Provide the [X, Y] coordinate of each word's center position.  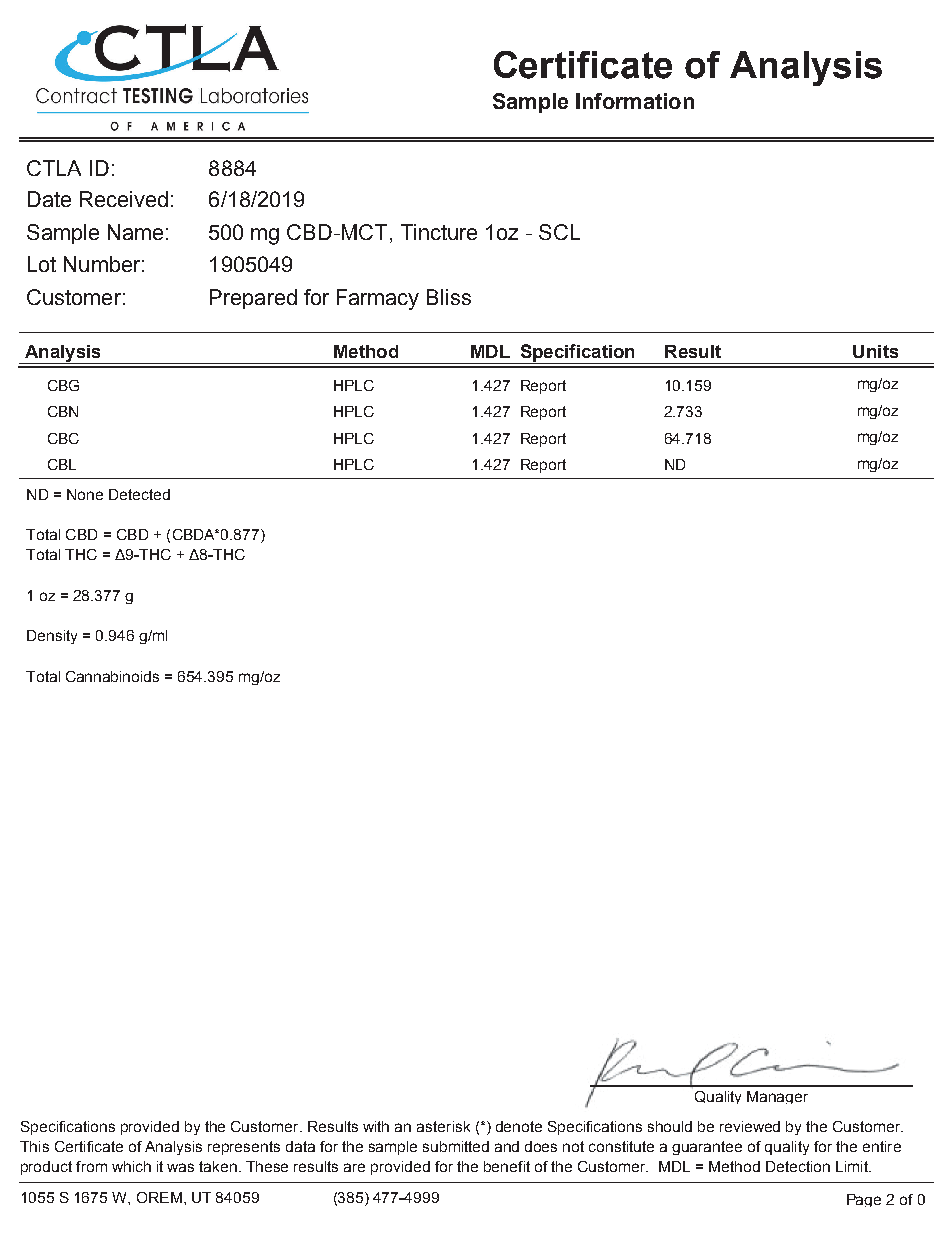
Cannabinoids [112, 676]
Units [875, 351]
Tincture [439, 232]
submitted [456, 1146]
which [131, 1166]
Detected [139, 494]
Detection [798, 1166]
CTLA [54, 168]
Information [635, 101]
